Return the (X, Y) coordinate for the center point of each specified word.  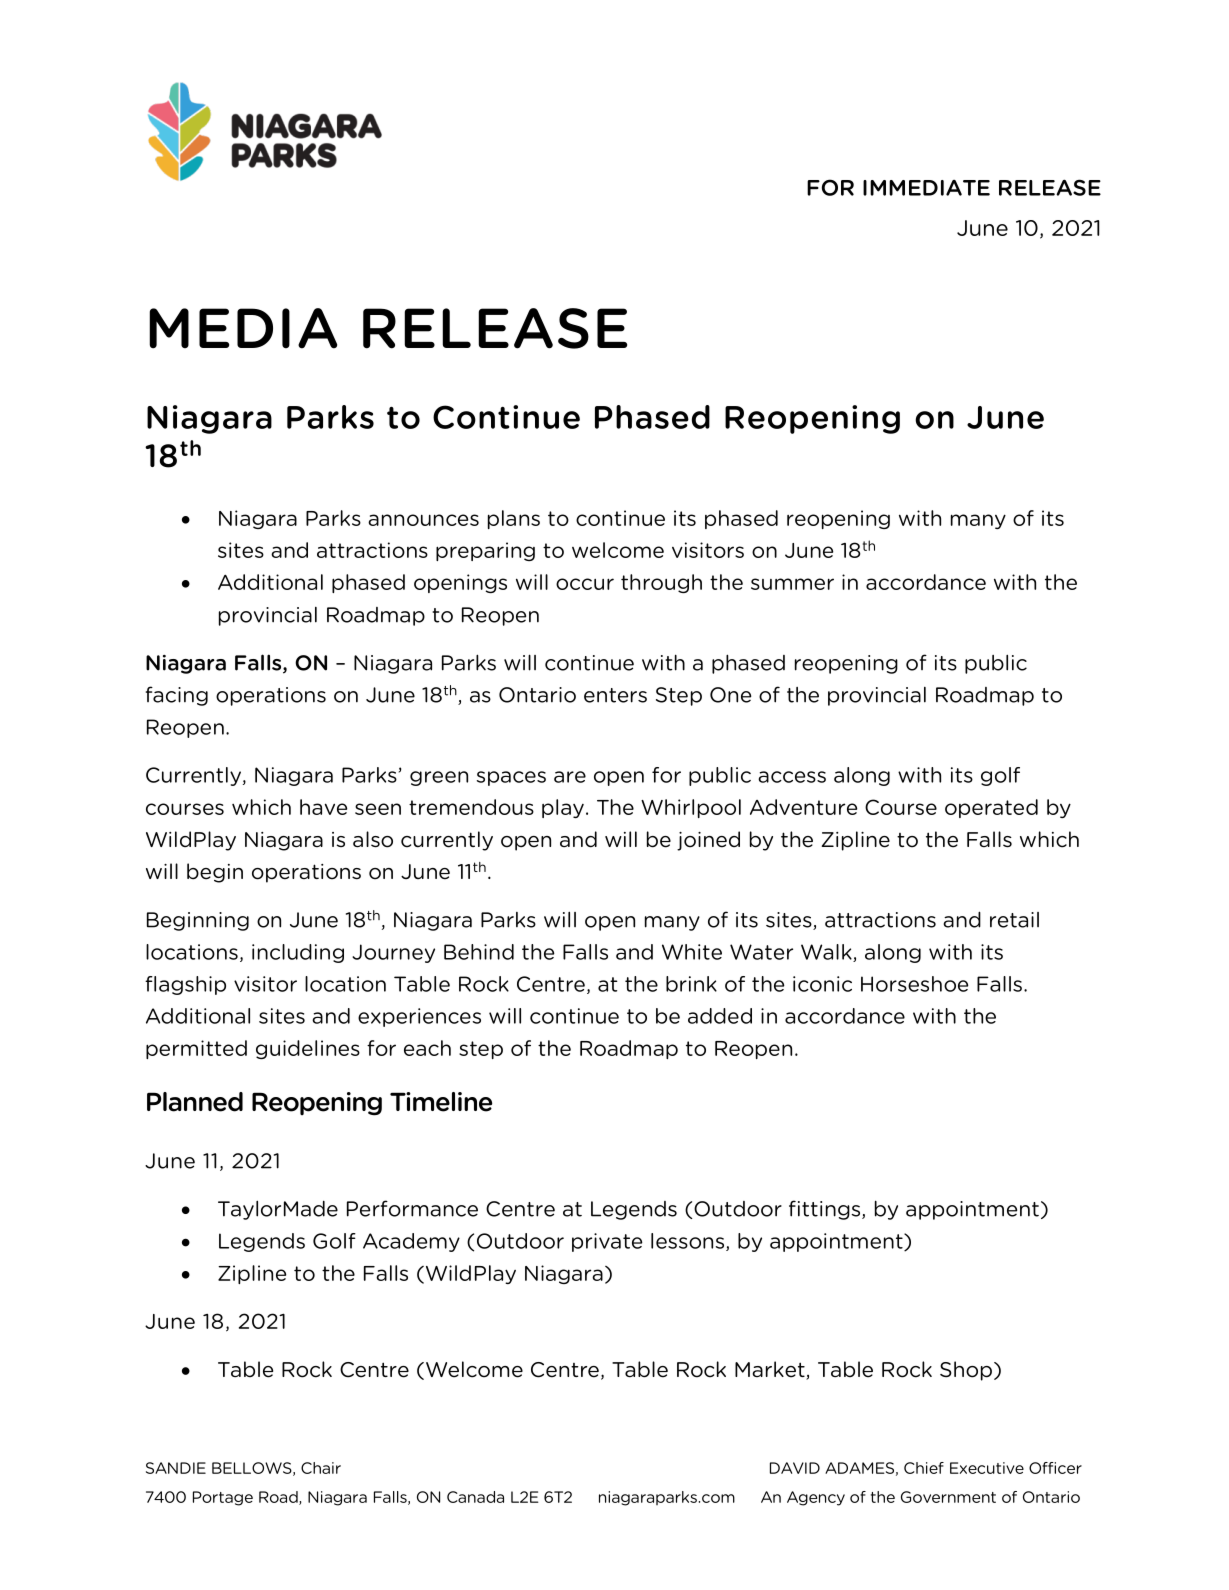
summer (792, 584)
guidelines (308, 1049)
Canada (475, 1497)
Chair (321, 1468)
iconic (822, 984)
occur (585, 584)
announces (423, 520)
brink (691, 984)
